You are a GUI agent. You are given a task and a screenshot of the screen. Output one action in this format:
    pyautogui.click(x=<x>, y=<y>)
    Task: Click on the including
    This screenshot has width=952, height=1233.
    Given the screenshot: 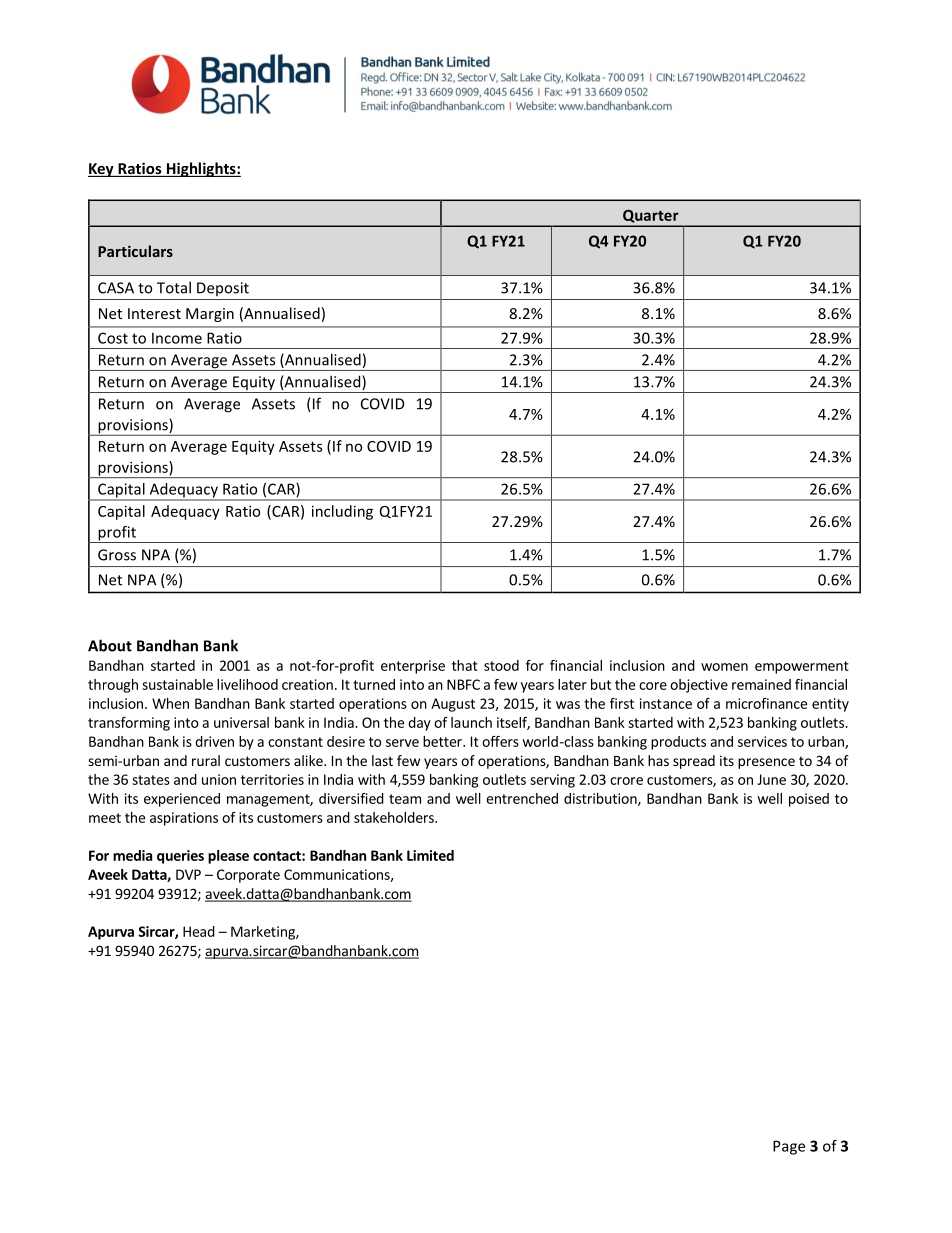 What is the action you would take?
    pyautogui.click(x=342, y=512)
